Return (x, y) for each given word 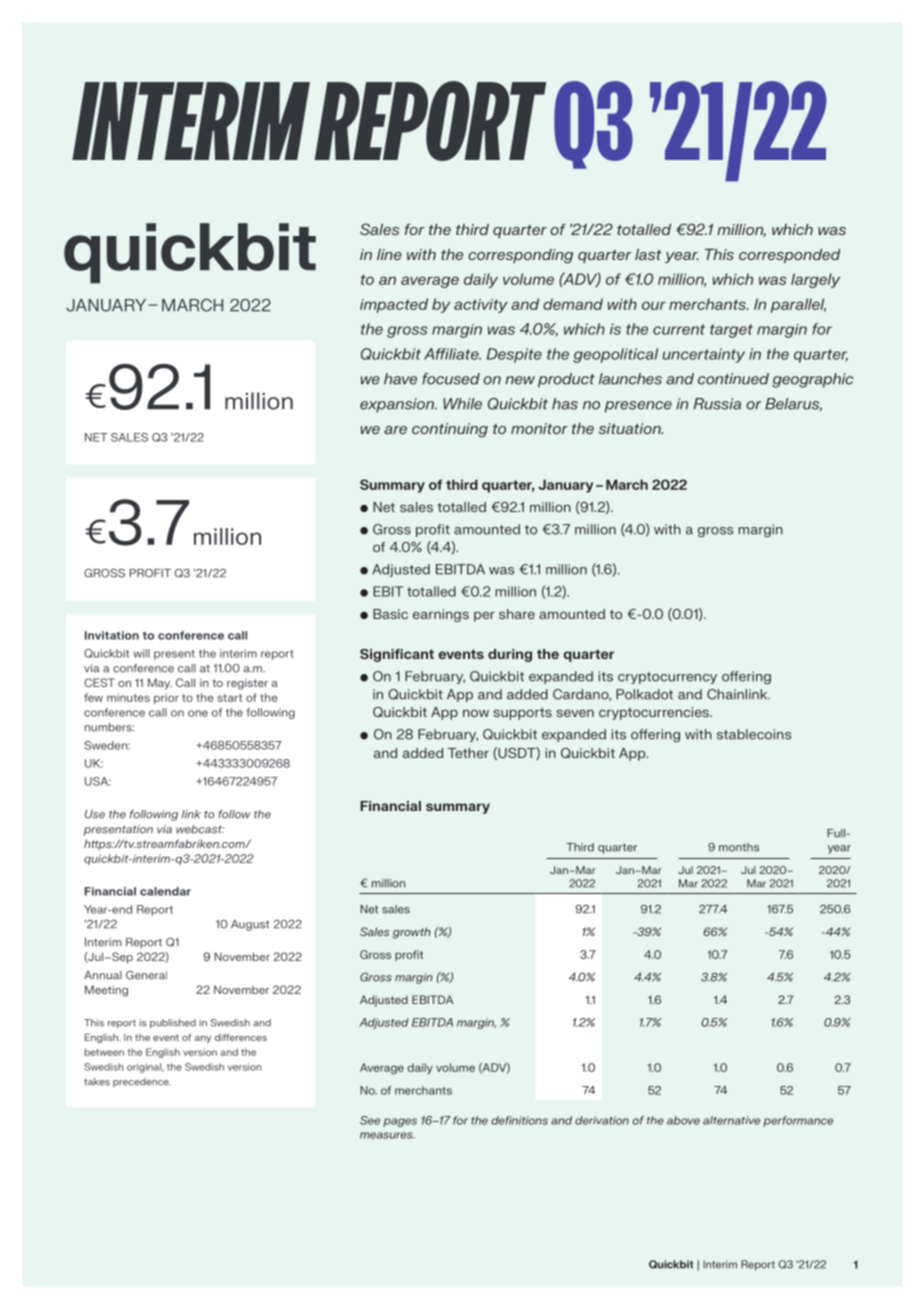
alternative (731, 1120)
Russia (717, 404)
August (250, 925)
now (476, 713)
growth (412, 933)
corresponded (789, 256)
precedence (142, 1082)
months (739, 847)
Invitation (112, 635)
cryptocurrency (667, 678)
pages (400, 1122)
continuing (450, 430)
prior (166, 698)
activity (481, 306)
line (389, 254)
